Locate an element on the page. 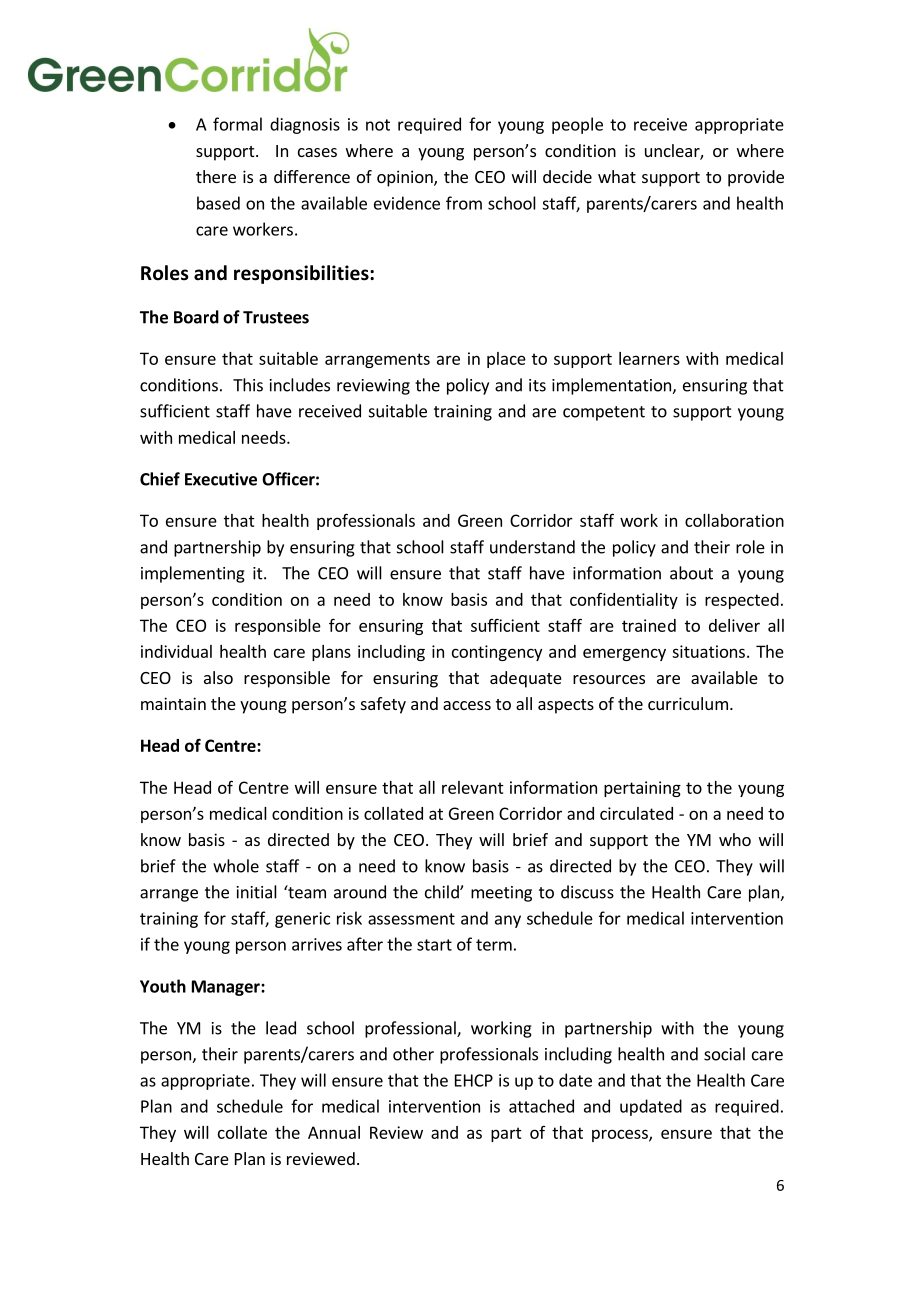 The height and width of the image is (1308, 924). other is located at coordinates (413, 1054).
